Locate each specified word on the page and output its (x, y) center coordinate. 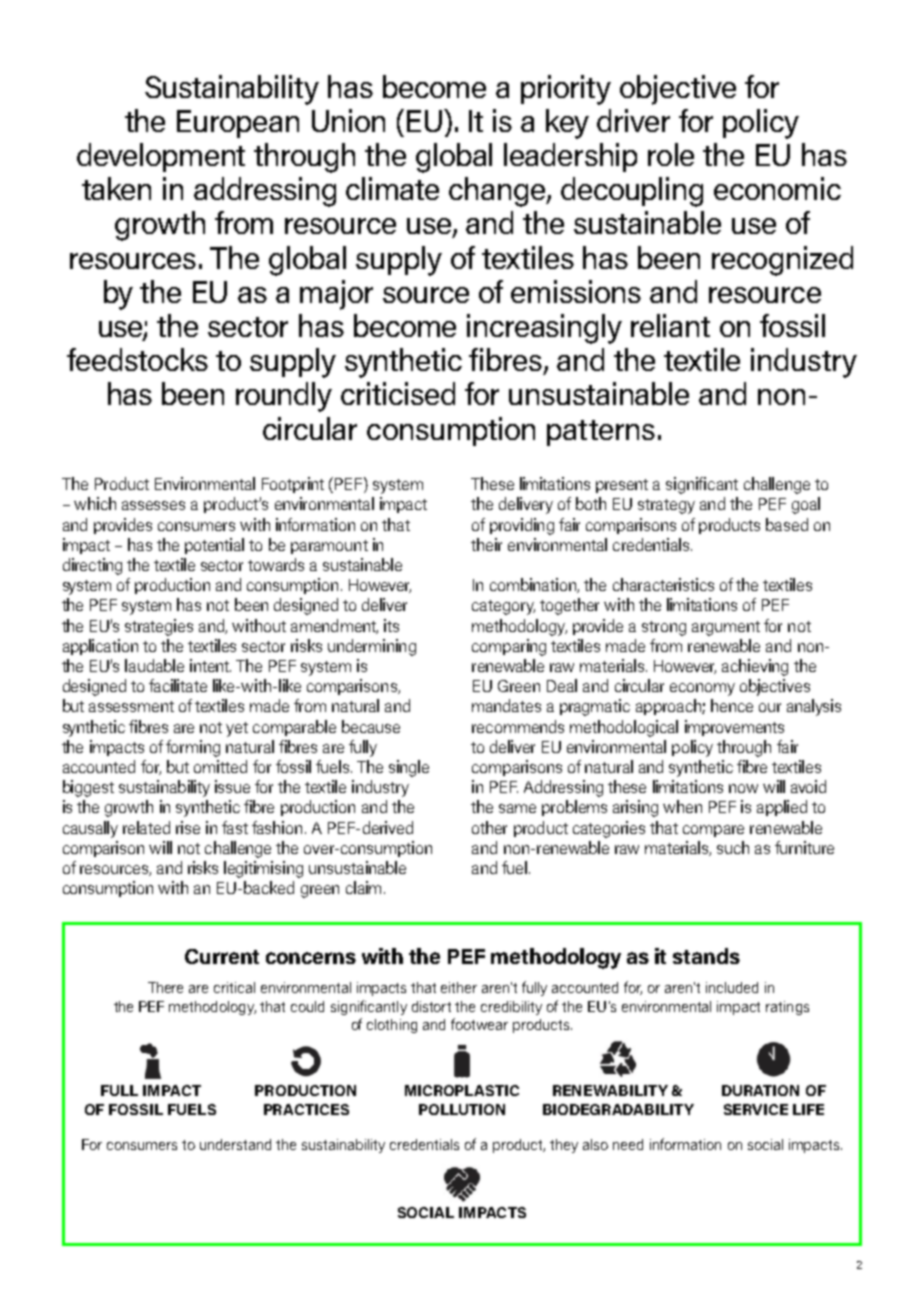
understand (235, 1144)
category (503, 607)
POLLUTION (462, 1109)
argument (726, 628)
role (671, 154)
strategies (159, 627)
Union (348, 120)
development (161, 157)
